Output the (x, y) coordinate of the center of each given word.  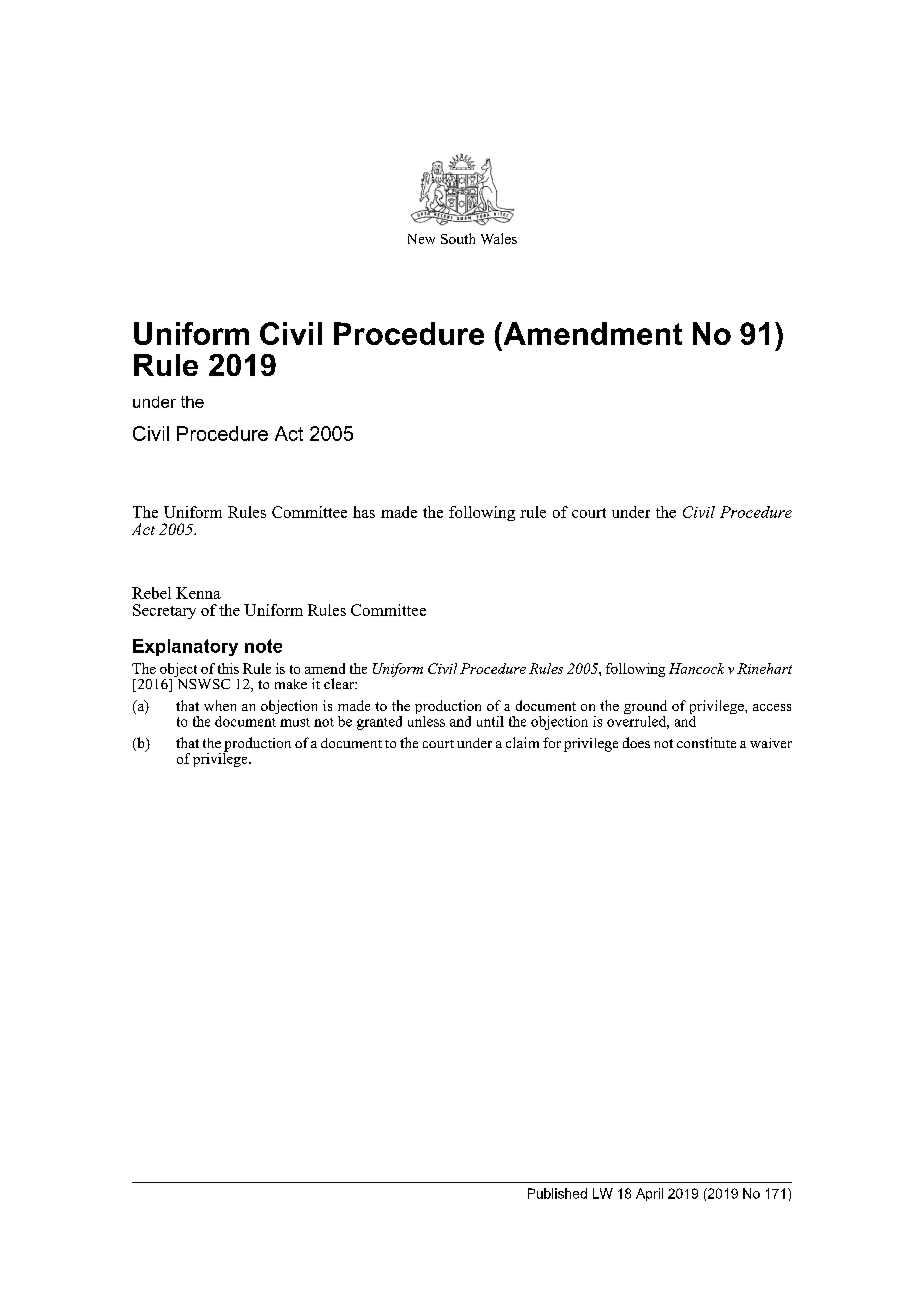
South (458, 238)
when (220, 705)
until (490, 721)
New (421, 239)
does (636, 742)
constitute (706, 742)
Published (557, 1193)
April (649, 1194)
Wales (499, 238)
